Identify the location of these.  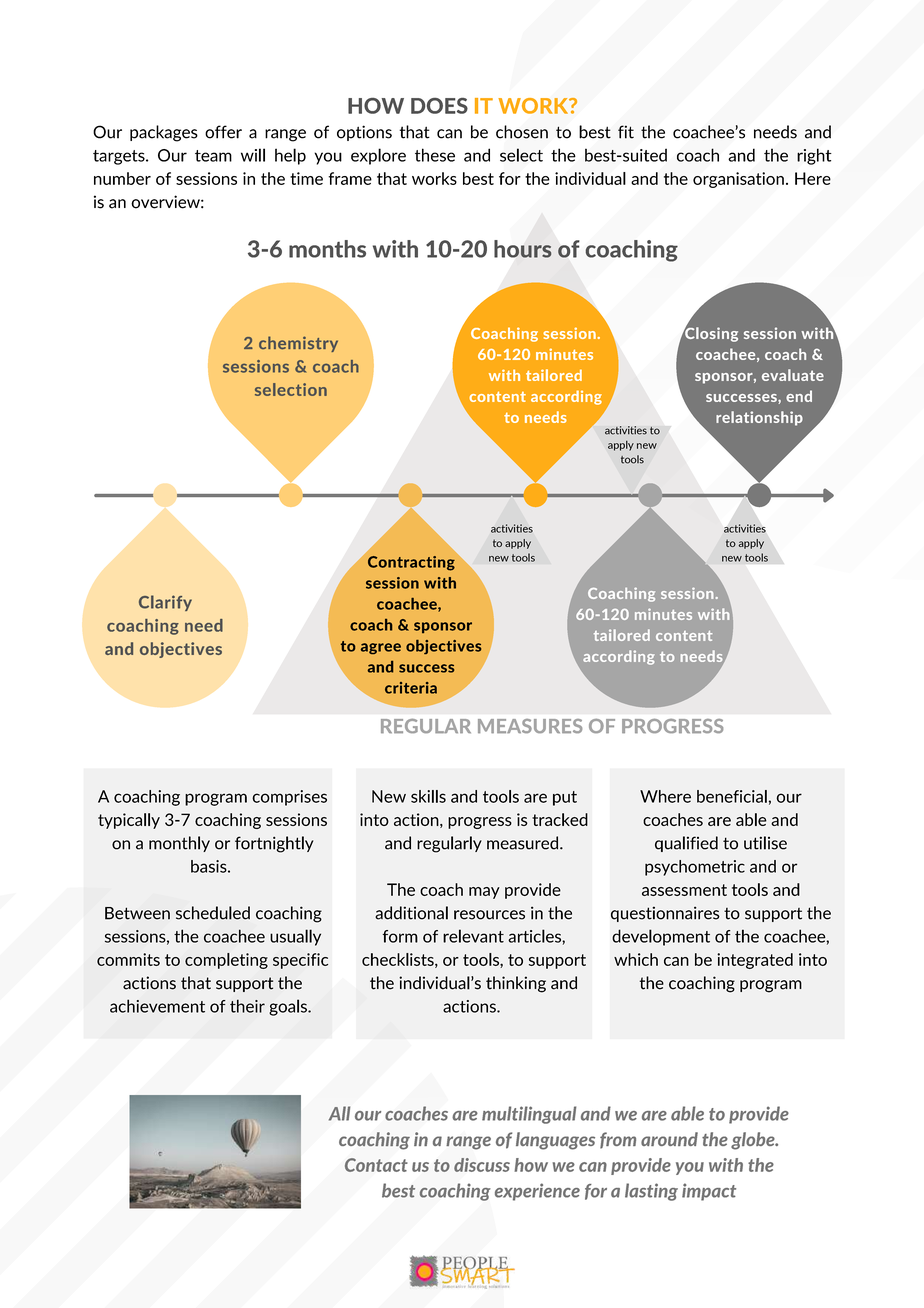
(435, 155).
